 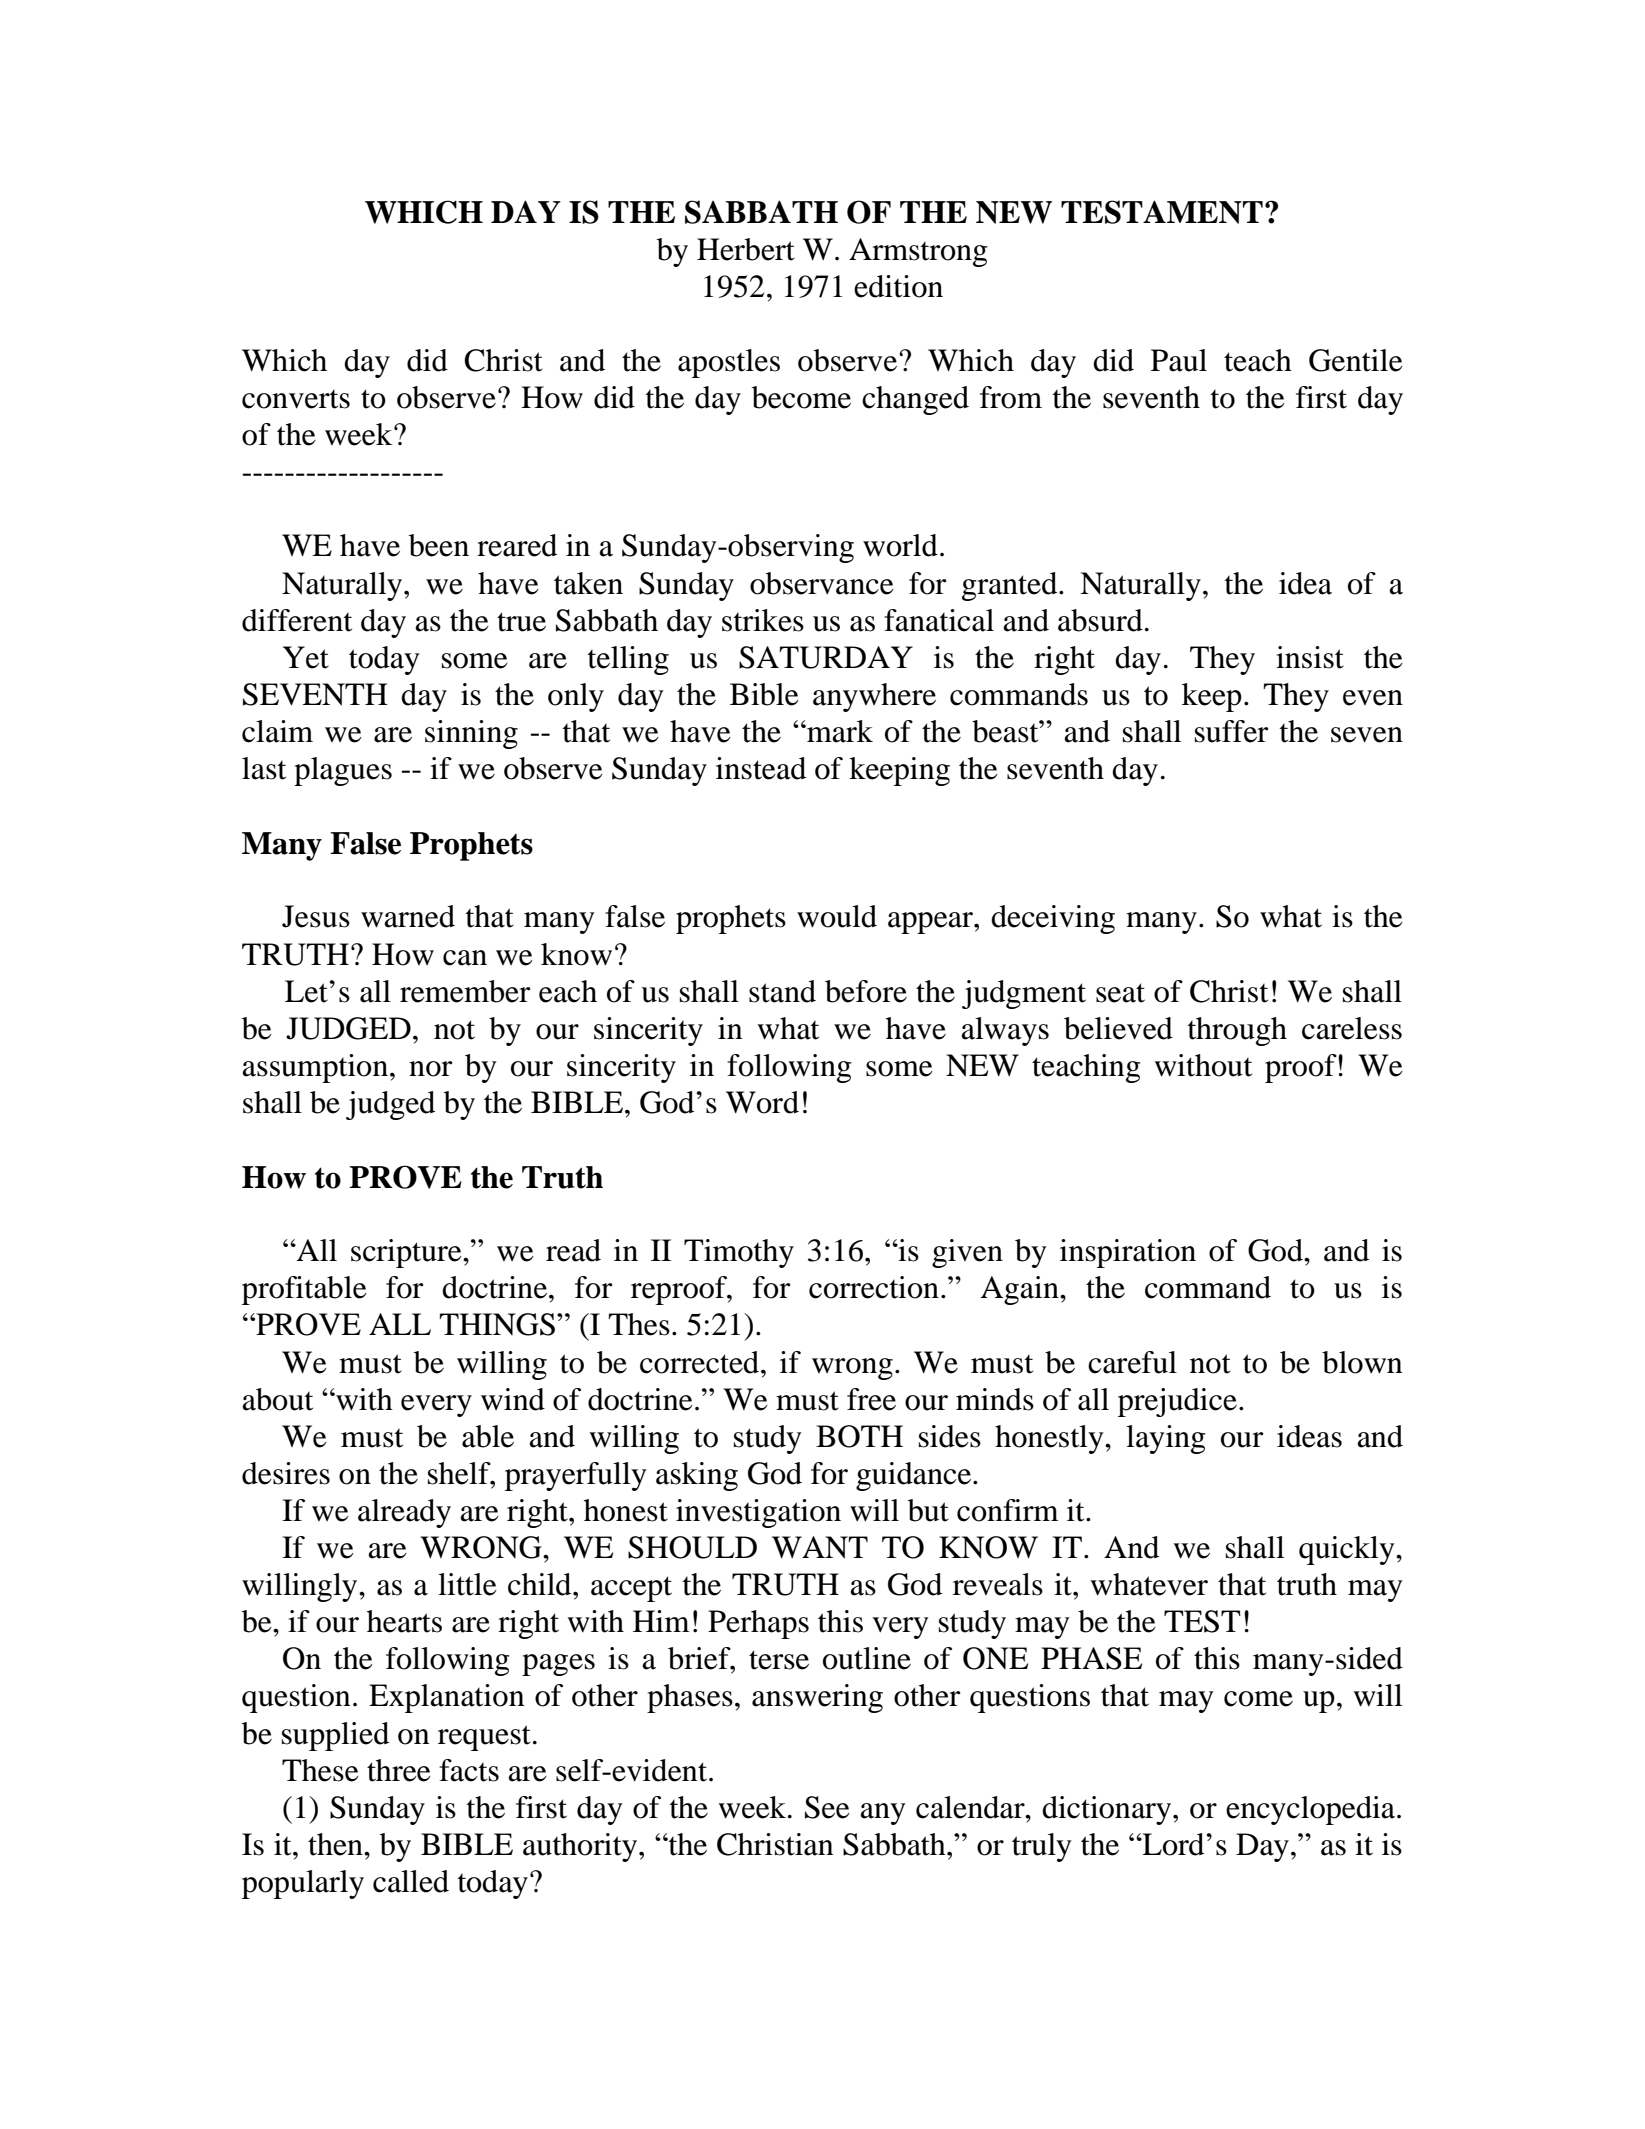 I want to click on Paul, so click(x=1179, y=360).
